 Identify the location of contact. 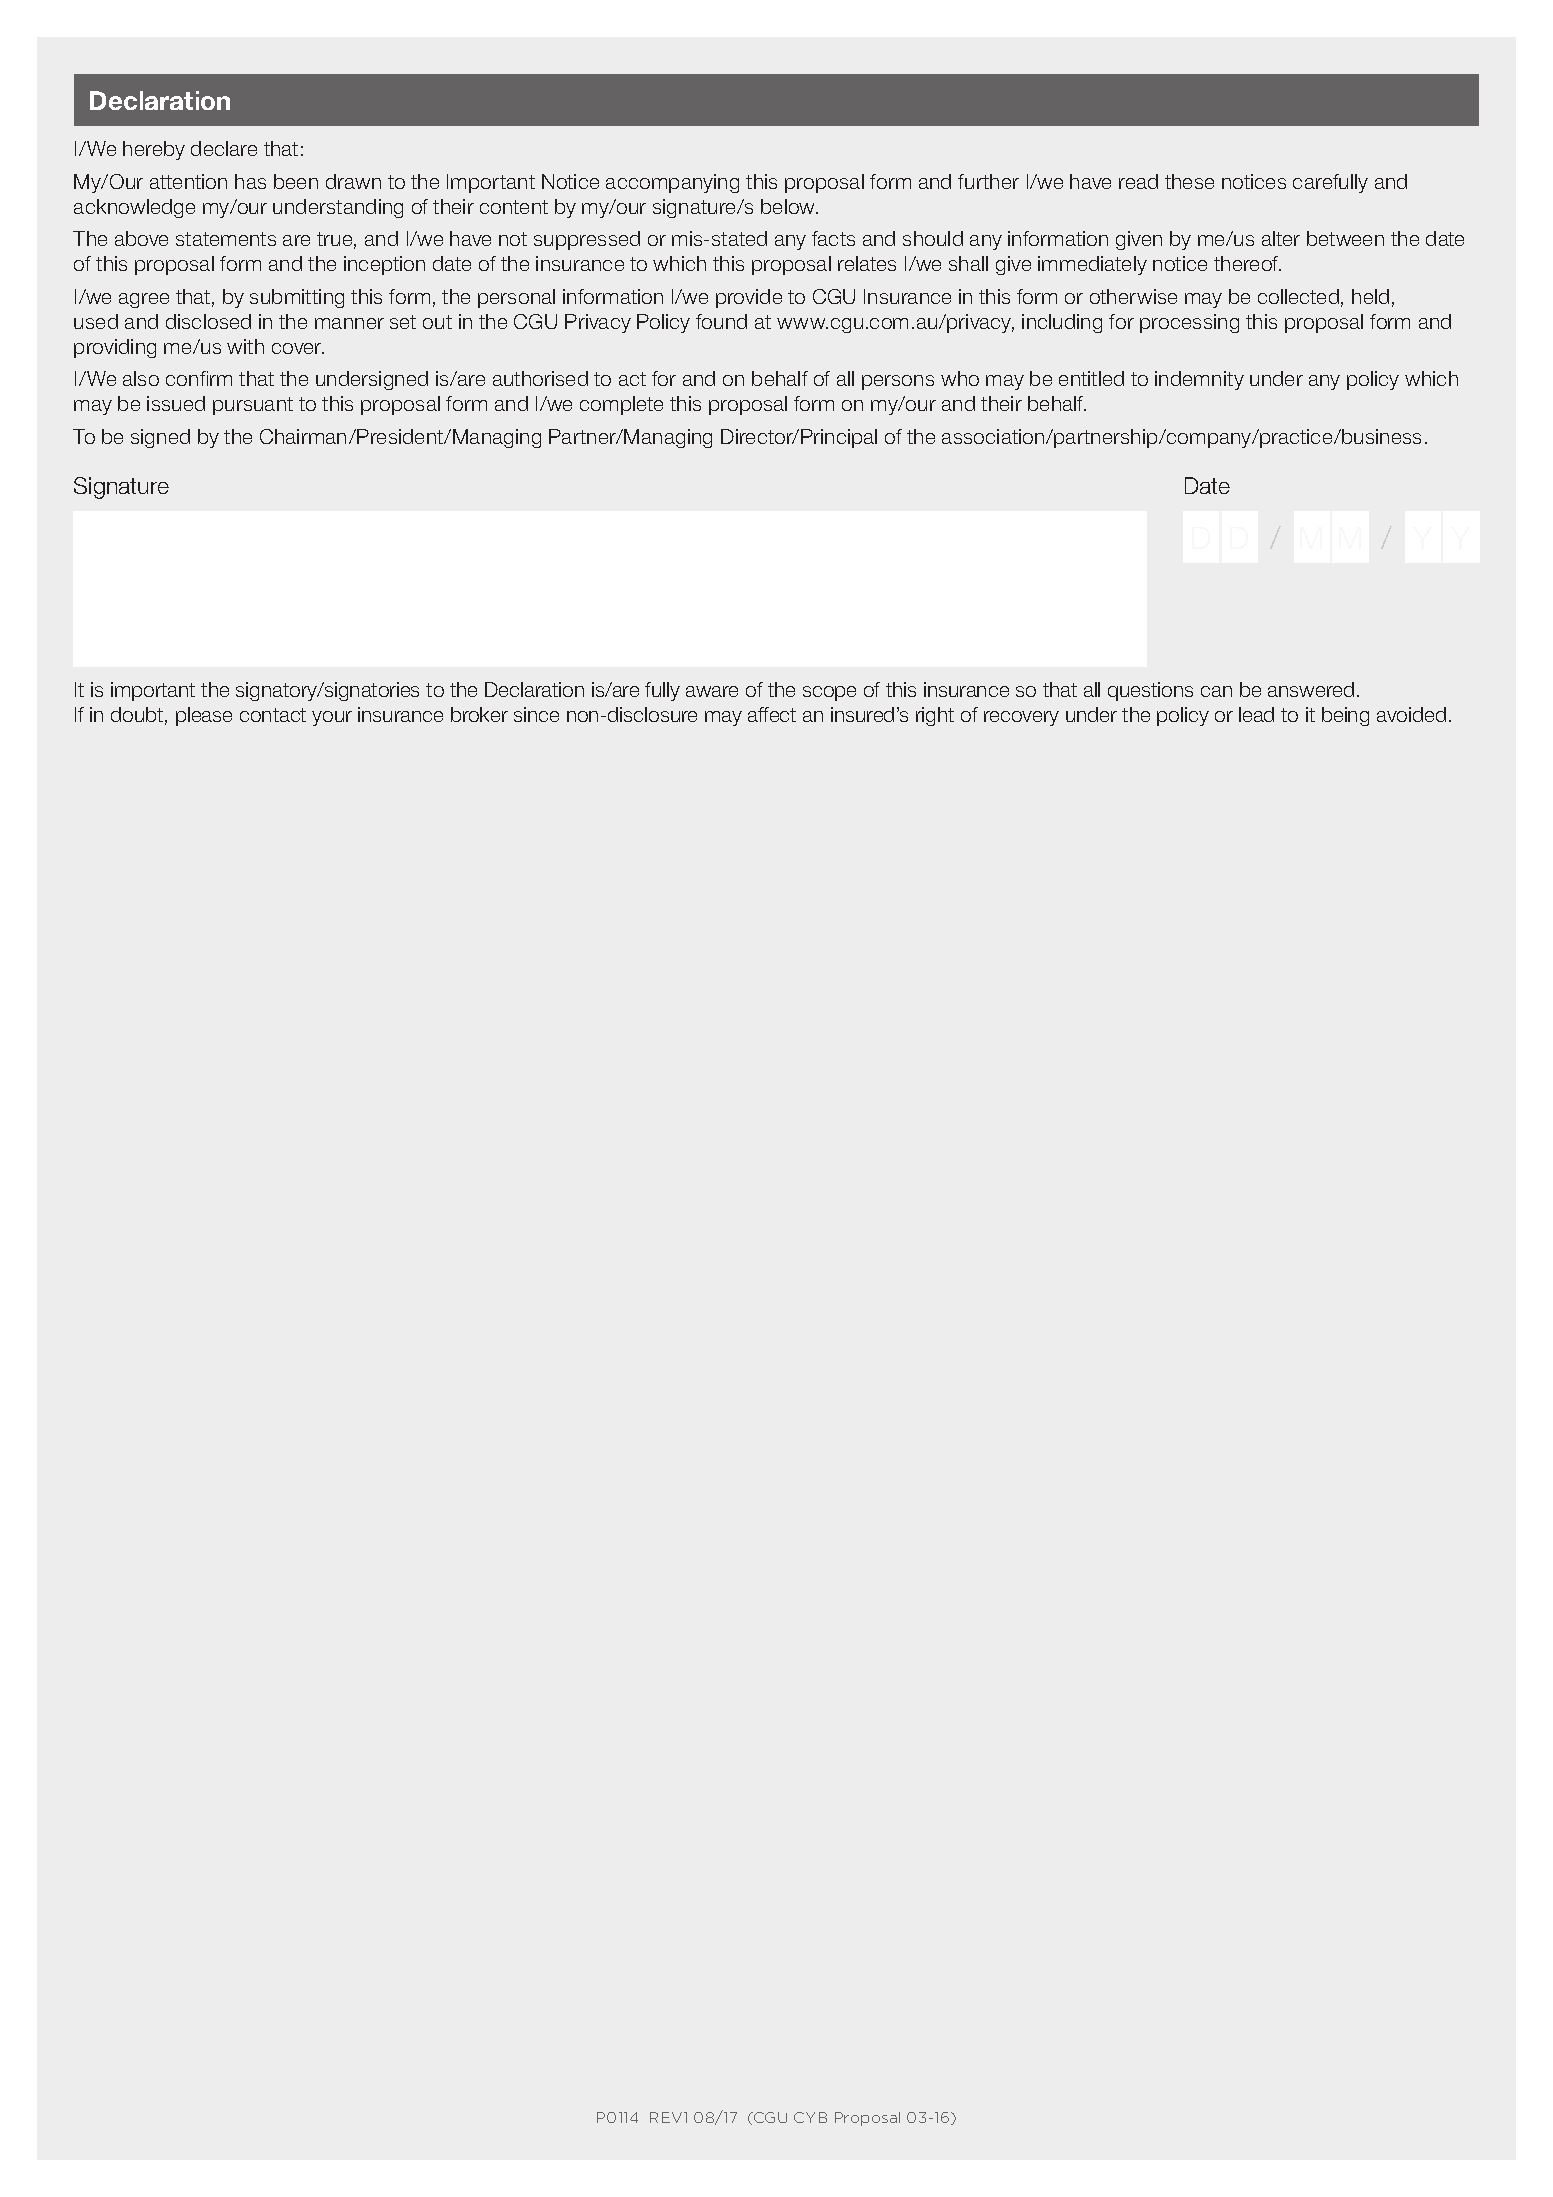
(273, 715).
